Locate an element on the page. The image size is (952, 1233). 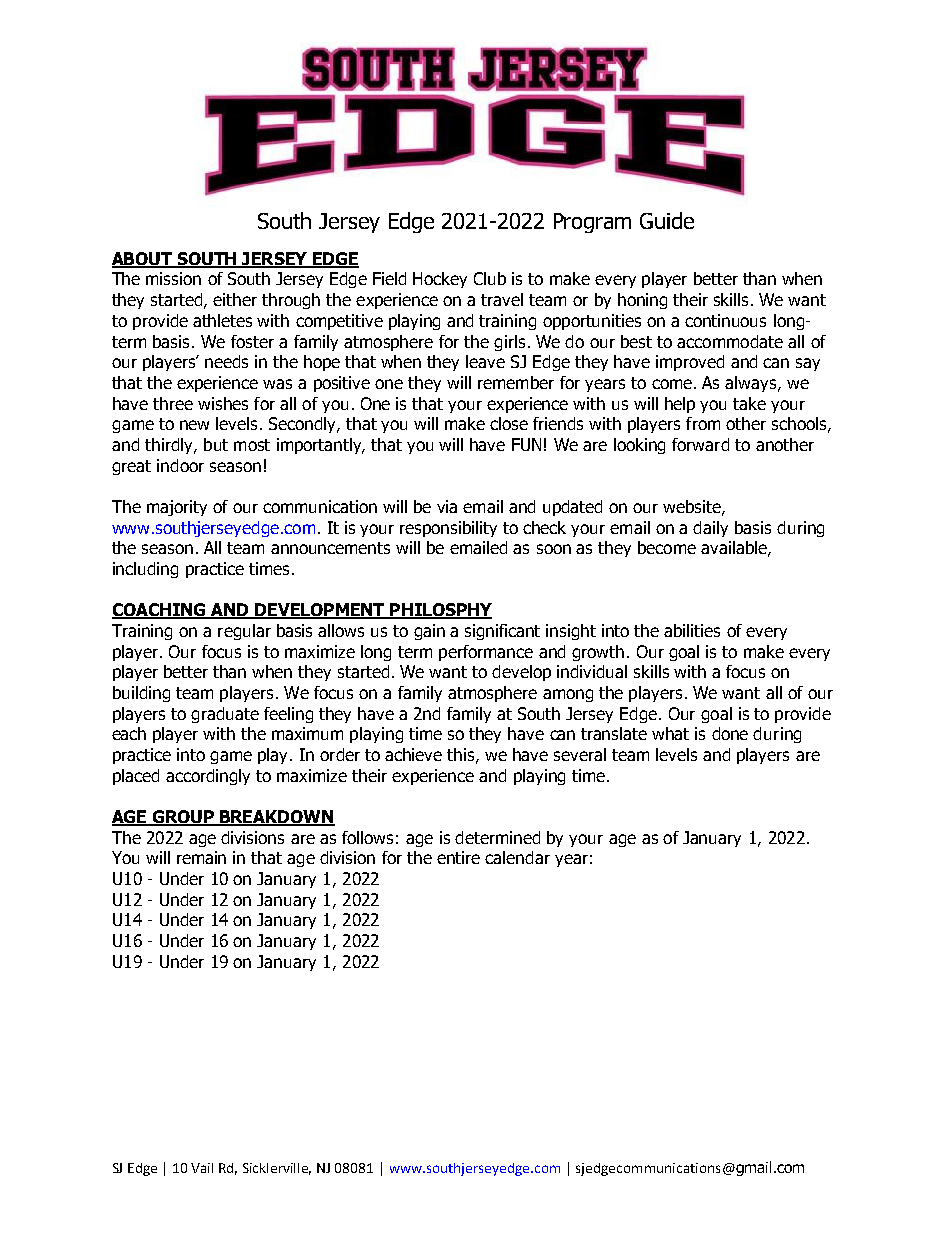
ABOUT is located at coordinates (143, 260).
